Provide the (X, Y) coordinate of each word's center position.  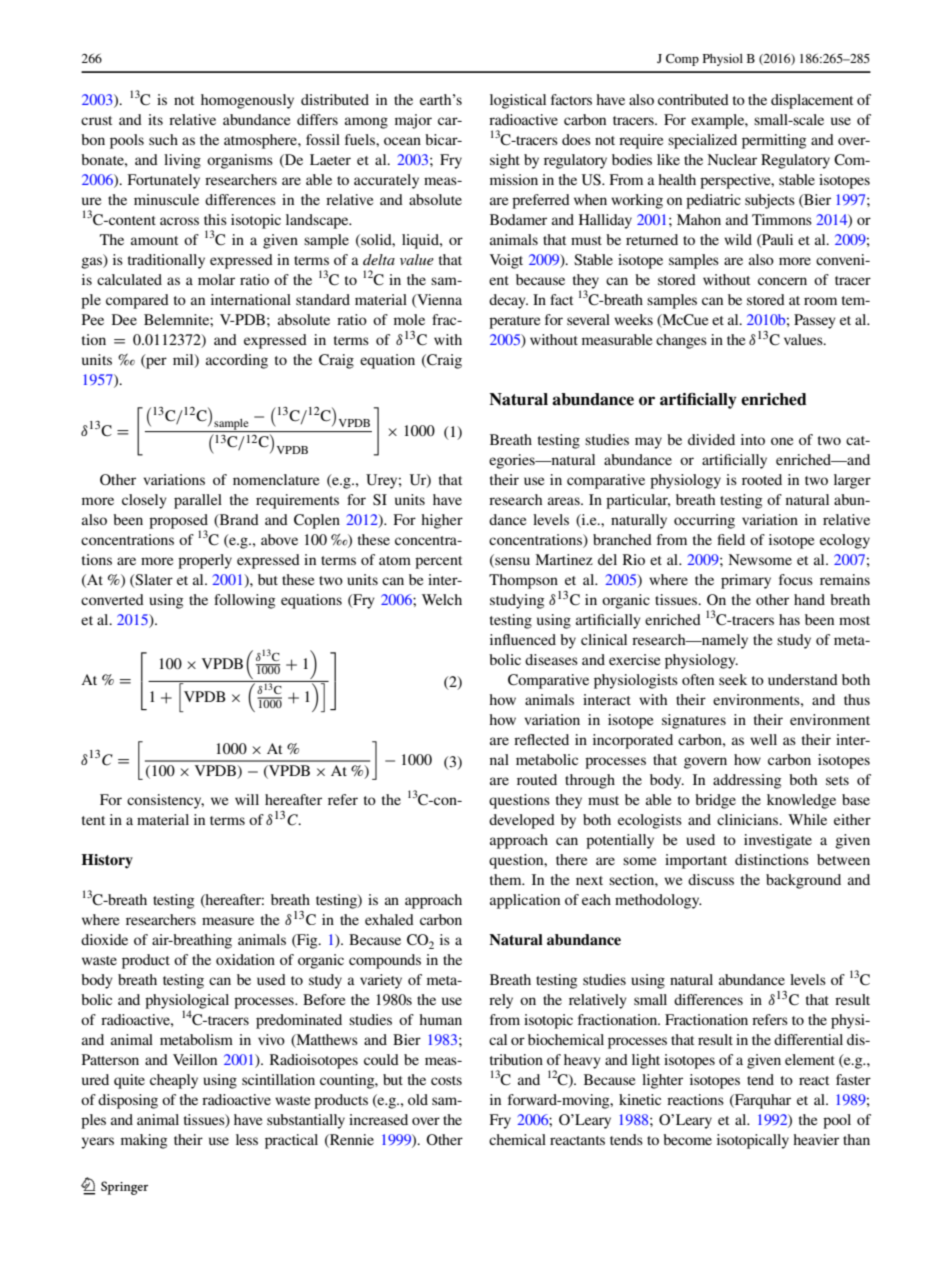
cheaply (174, 1081)
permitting (774, 141)
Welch (442, 599)
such (163, 139)
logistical (518, 101)
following (244, 601)
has (789, 619)
